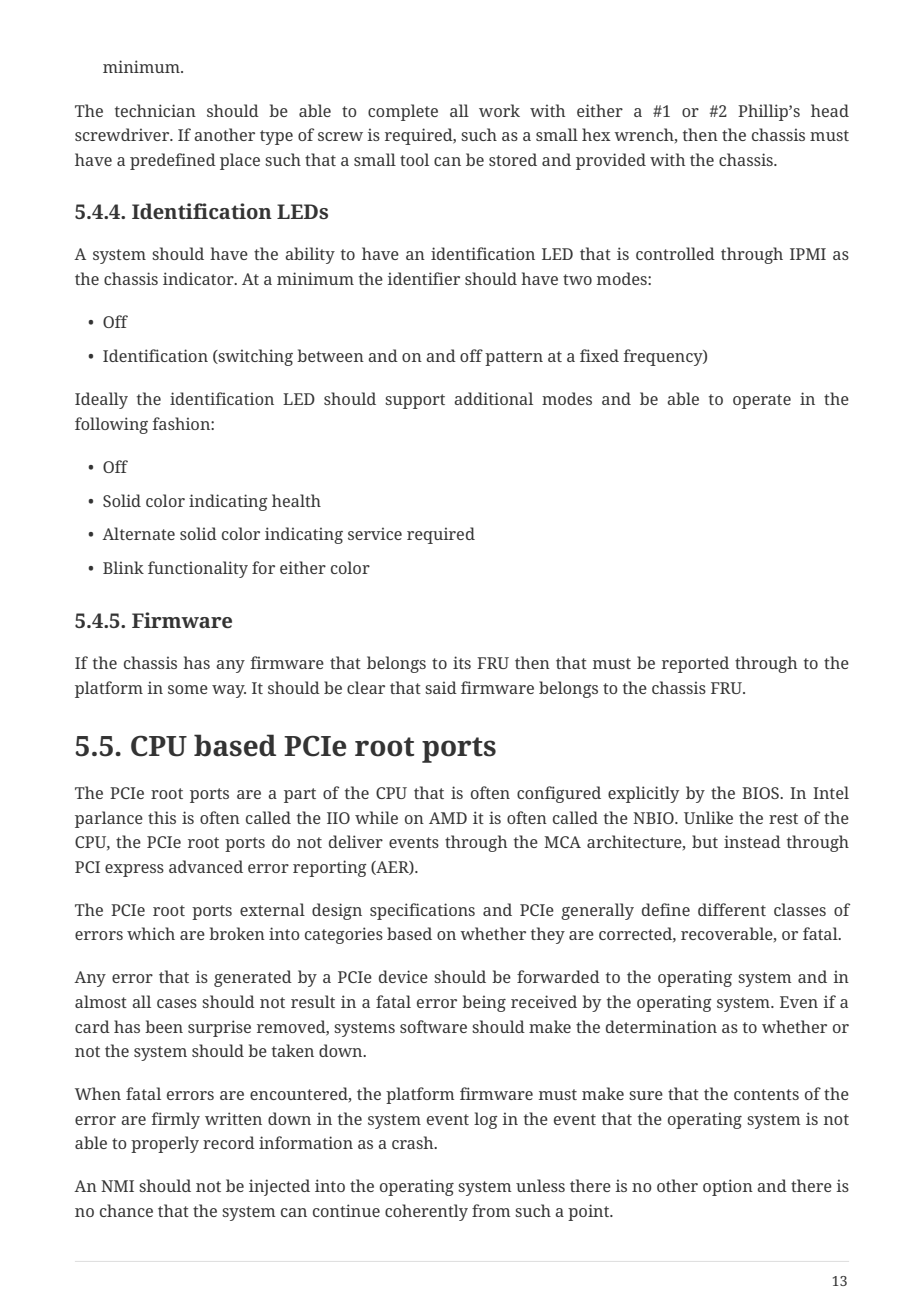 This page has height=1308, width=924. What do you see at coordinates (375, 533) in the page?
I see `service` at bounding box center [375, 533].
